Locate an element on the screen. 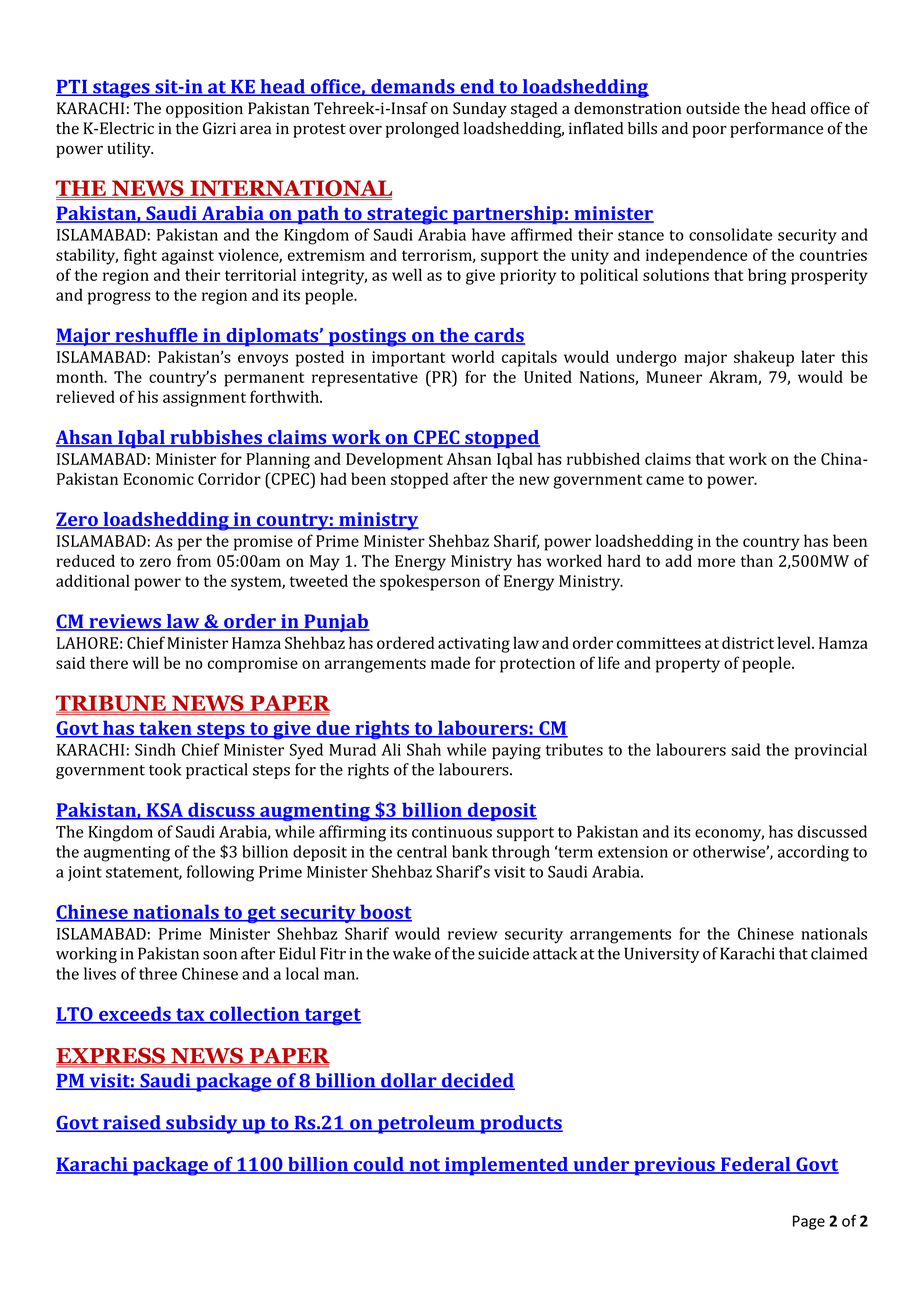 The width and height of the screenshot is (924, 1308). Shah is located at coordinates (424, 749).
